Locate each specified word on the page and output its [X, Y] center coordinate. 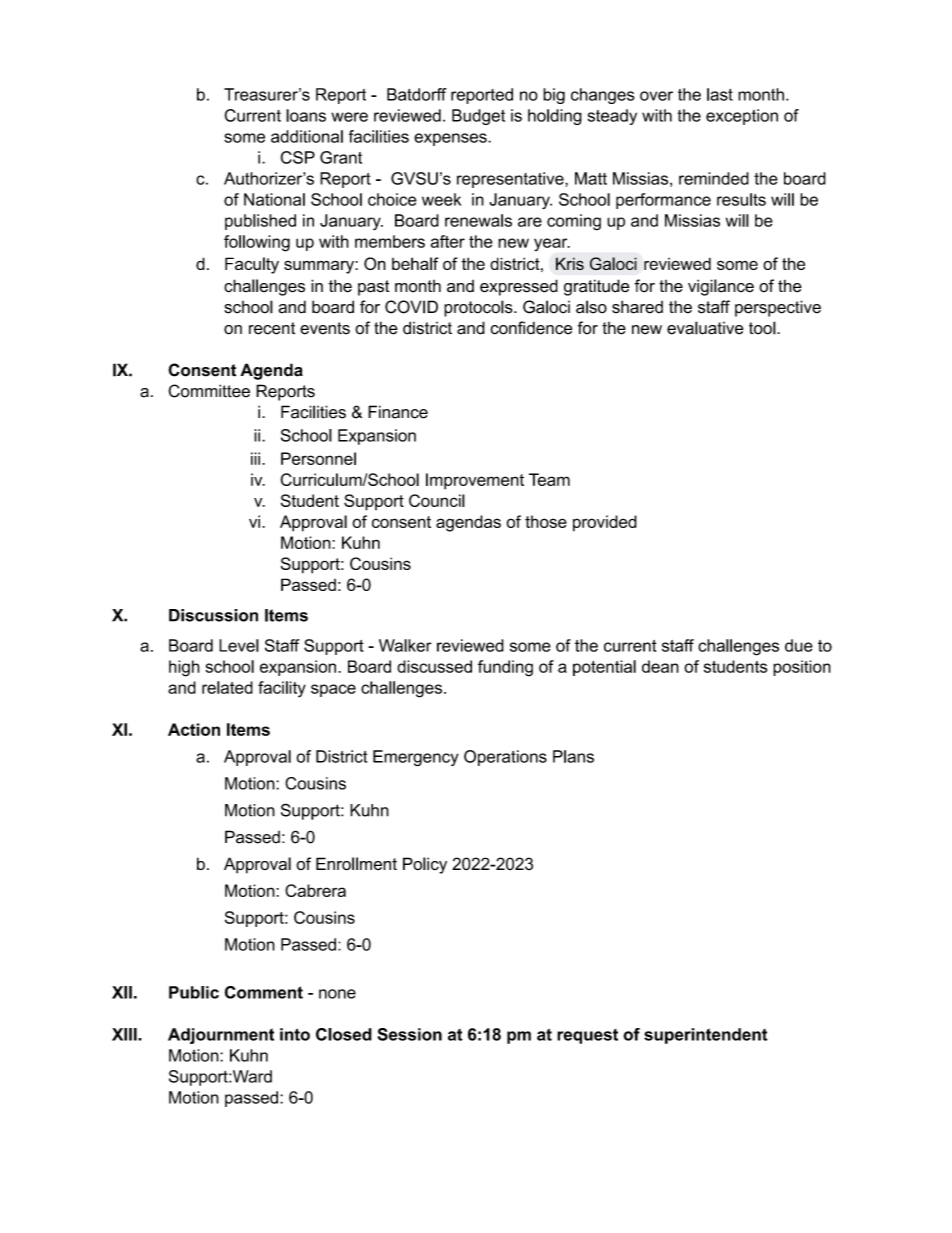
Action [194, 729]
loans [306, 115]
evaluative [705, 328]
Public [194, 992]
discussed [434, 666]
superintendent [706, 1036]
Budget [478, 117]
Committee [209, 391]
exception [742, 117]
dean [660, 666]
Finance [398, 412]
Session [410, 1034]
